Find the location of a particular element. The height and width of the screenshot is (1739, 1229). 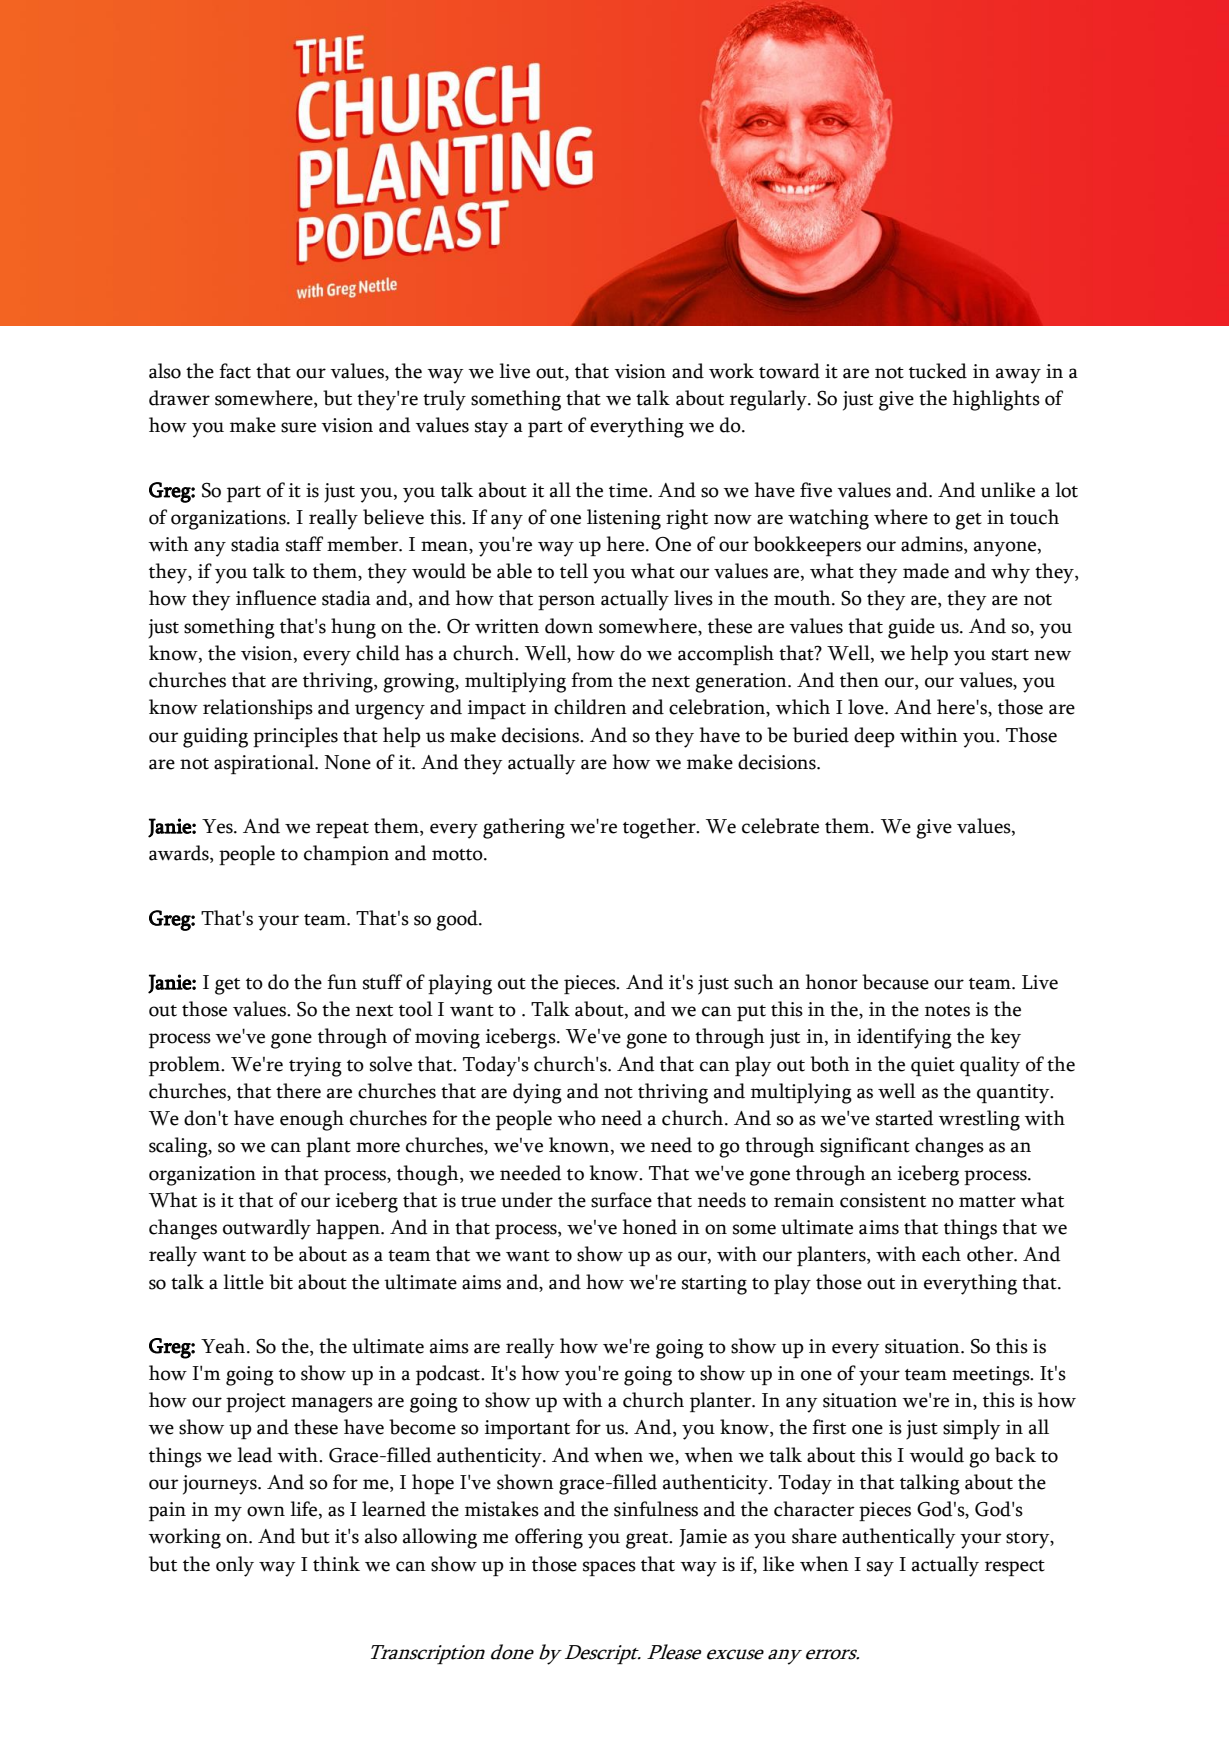

from is located at coordinates (592, 680).
